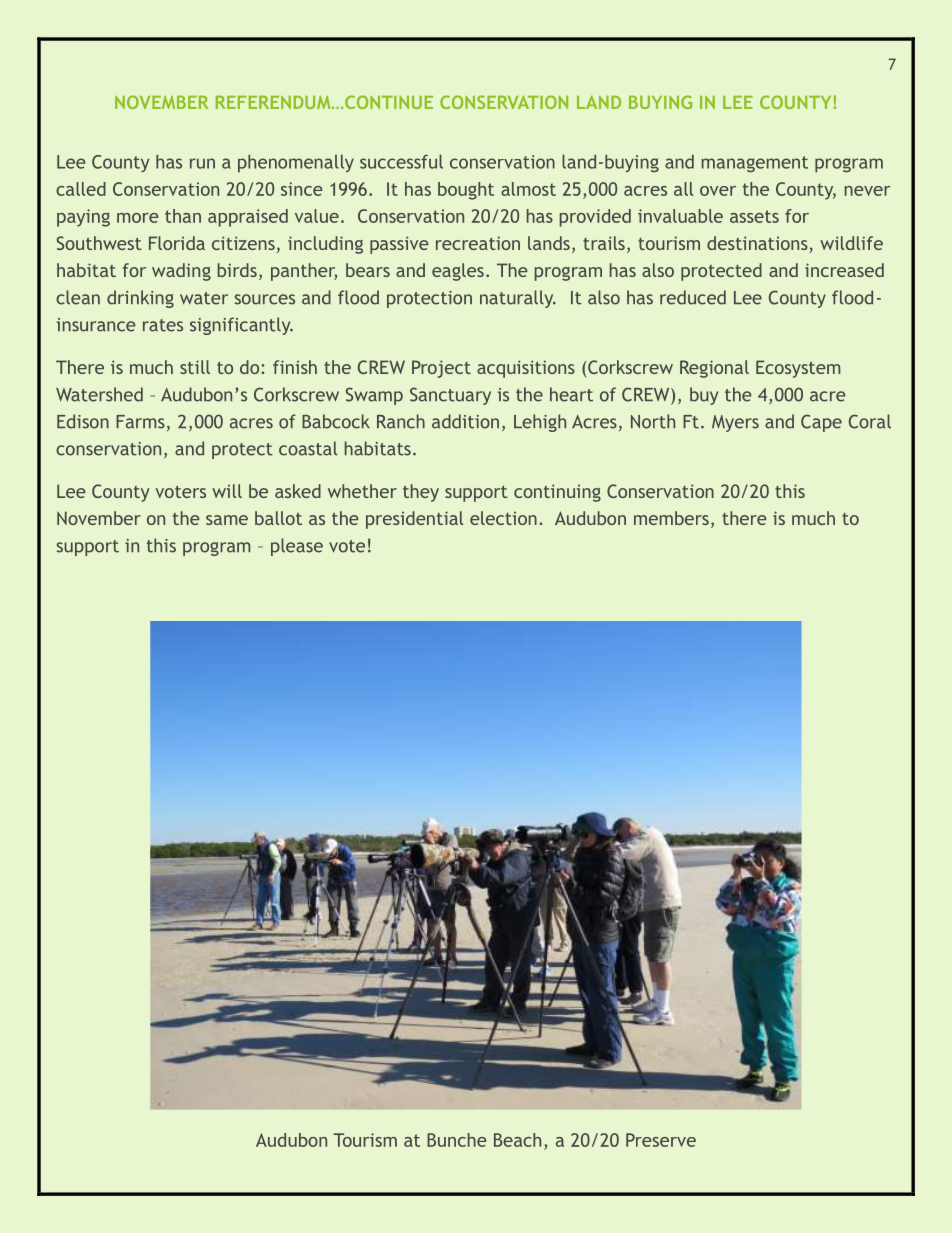  I want to click on Beach, so click(517, 1140).
